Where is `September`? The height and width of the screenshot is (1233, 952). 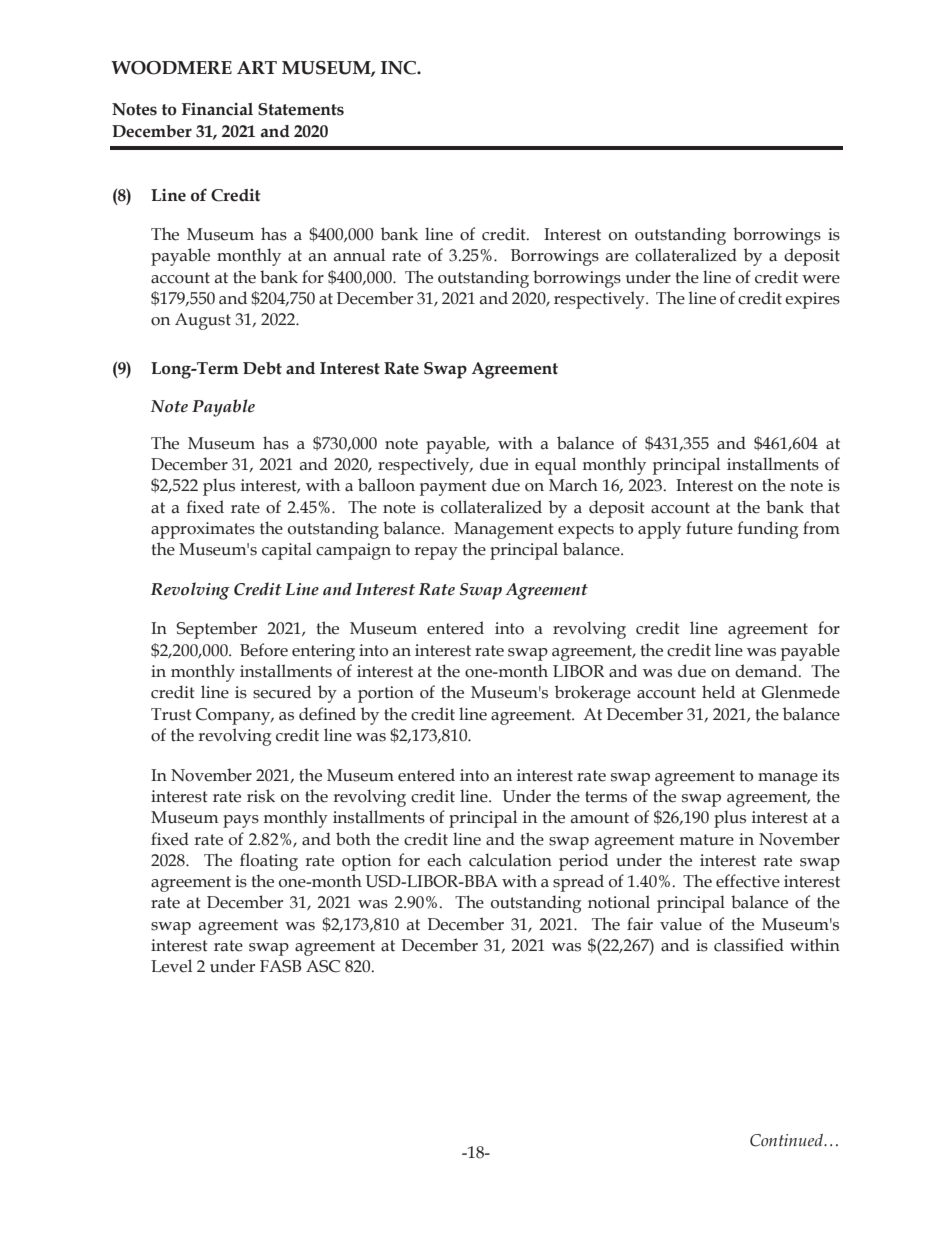 September is located at coordinates (217, 630).
